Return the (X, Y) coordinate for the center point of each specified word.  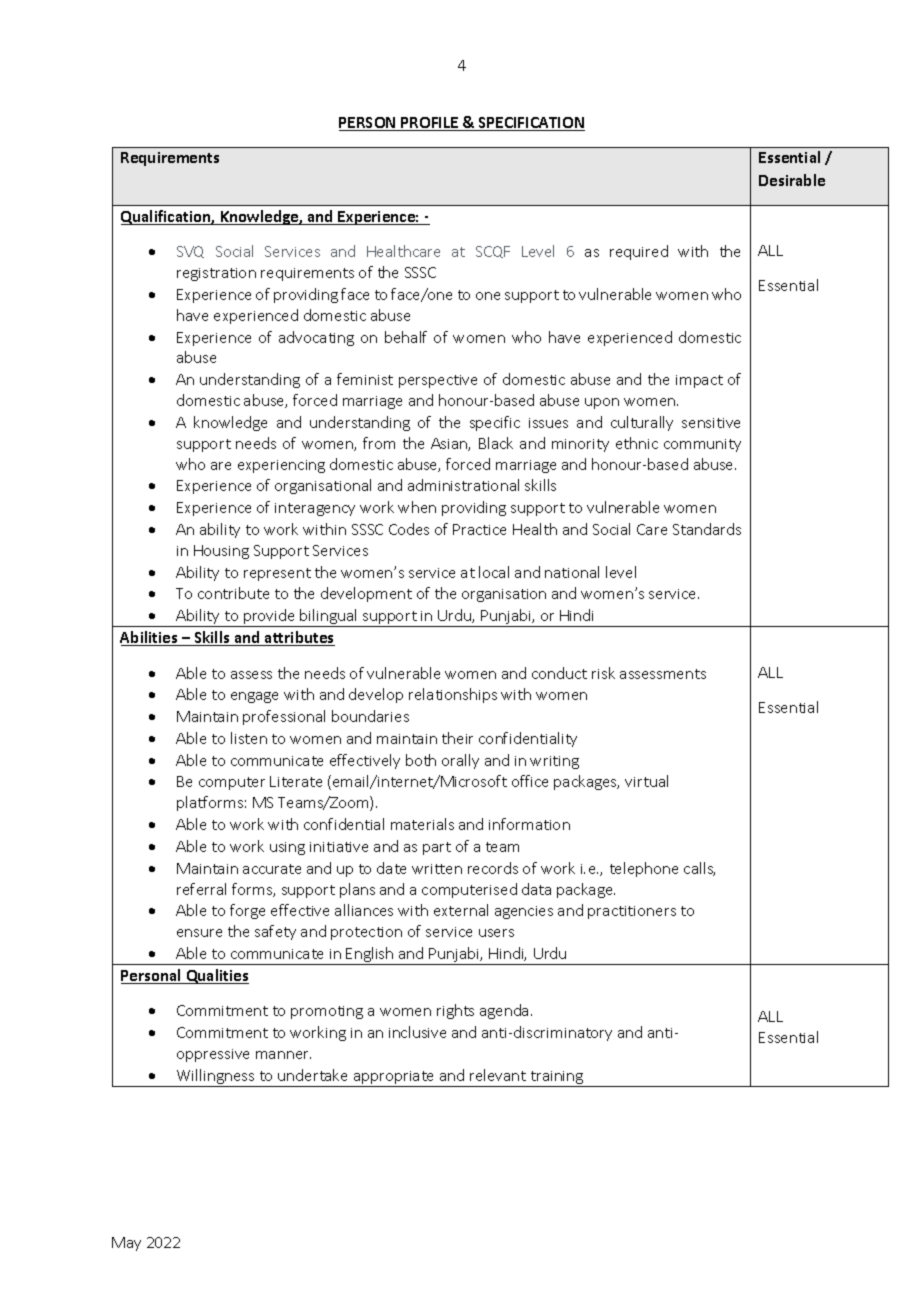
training (557, 1079)
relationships (453, 695)
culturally (642, 423)
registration (216, 274)
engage (254, 697)
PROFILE (430, 124)
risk (603, 673)
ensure (199, 933)
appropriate (394, 1079)
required (639, 252)
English (370, 956)
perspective (438, 381)
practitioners (632, 912)
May (126, 1244)
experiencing (281, 466)
